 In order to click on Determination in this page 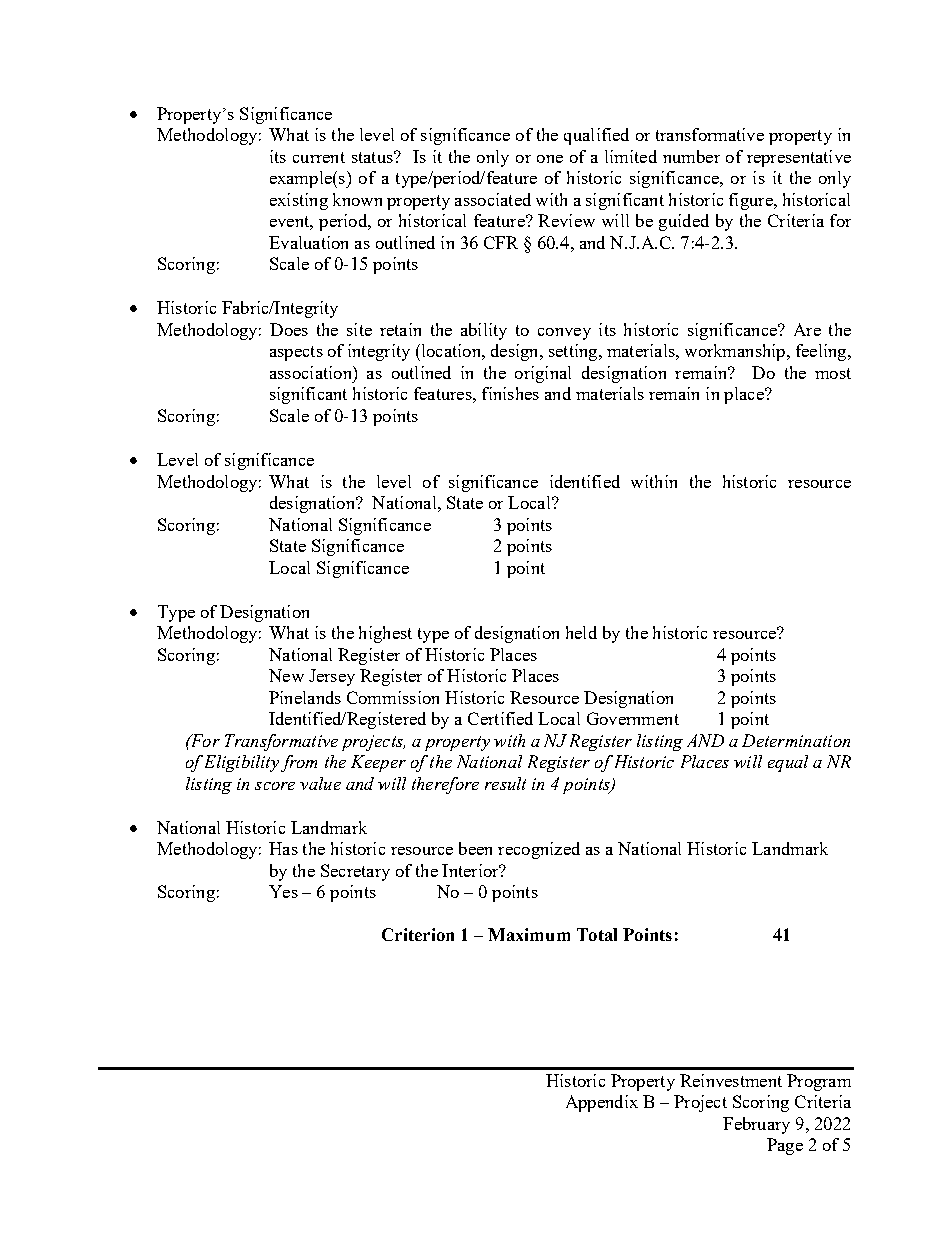, I will do `click(796, 740)`.
